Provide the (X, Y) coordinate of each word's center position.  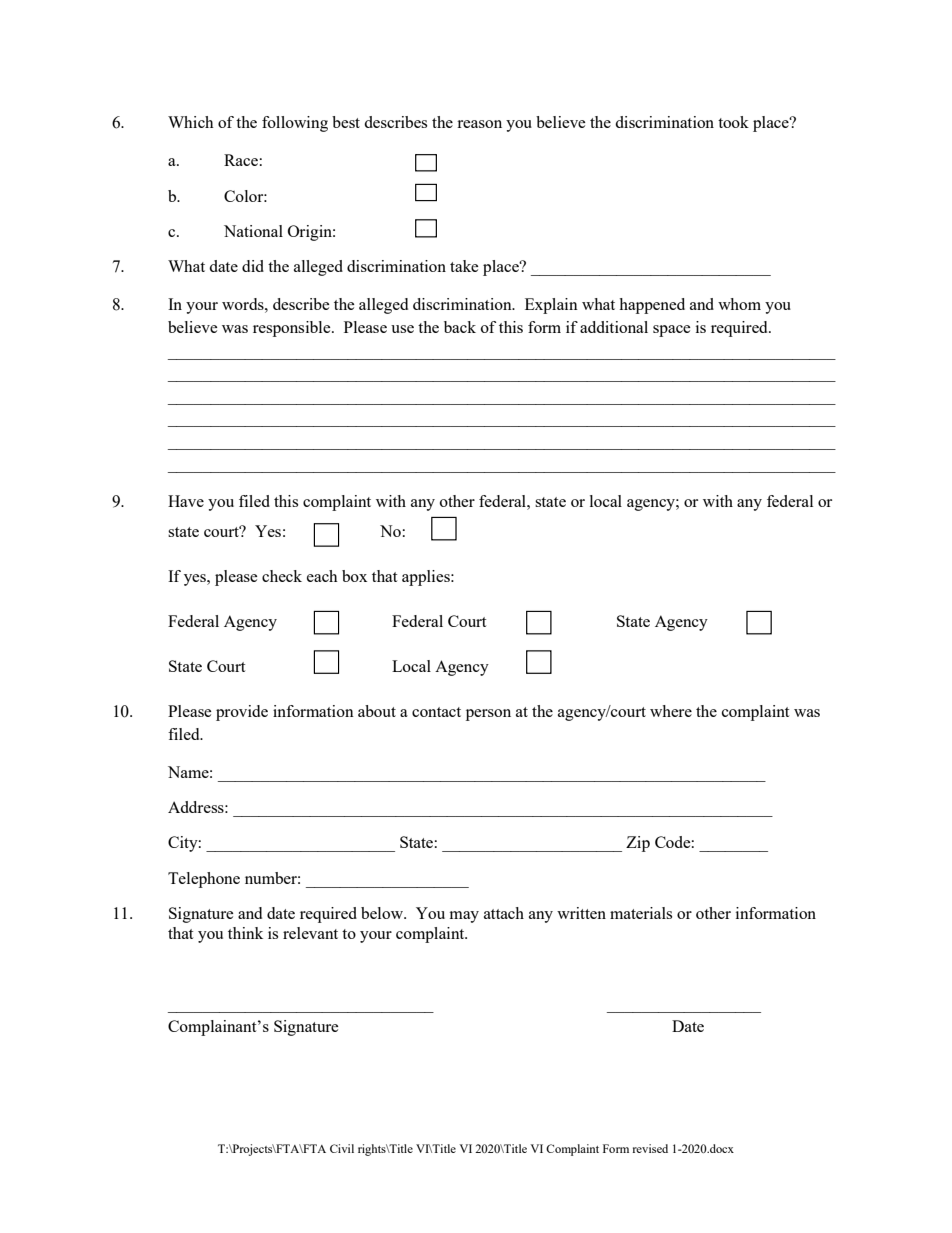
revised (650, 1148)
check (282, 576)
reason (479, 124)
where (671, 711)
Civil (342, 1148)
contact (436, 712)
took (733, 122)
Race (241, 160)
